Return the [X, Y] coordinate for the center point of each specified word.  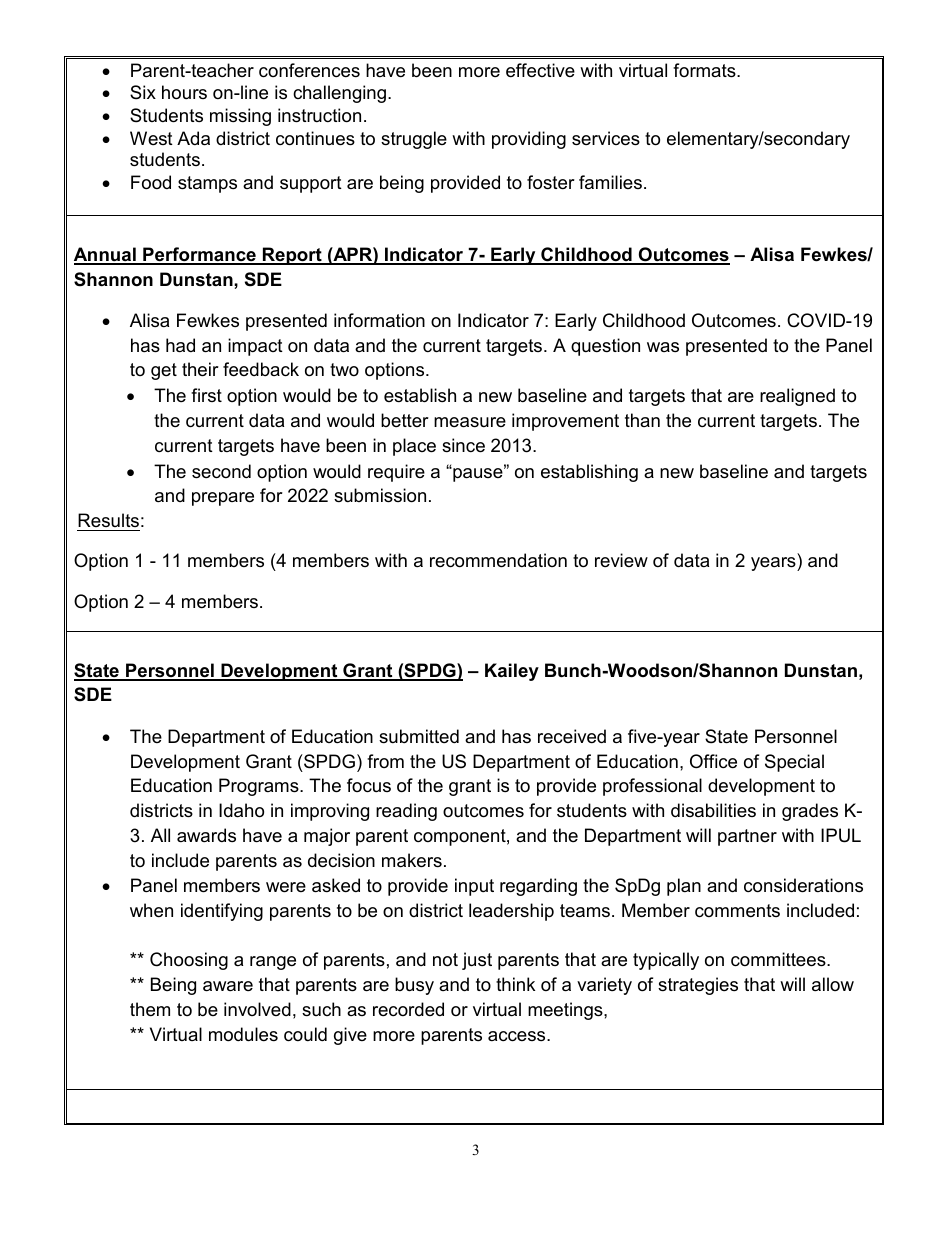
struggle [414, 140]
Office [713, 761]
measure [470, 422]
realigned [797, 397]
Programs [260, 787]
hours [184, 92]
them [150, 1009]
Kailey [512, 672]
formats [705, 70]
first [206, 395]
